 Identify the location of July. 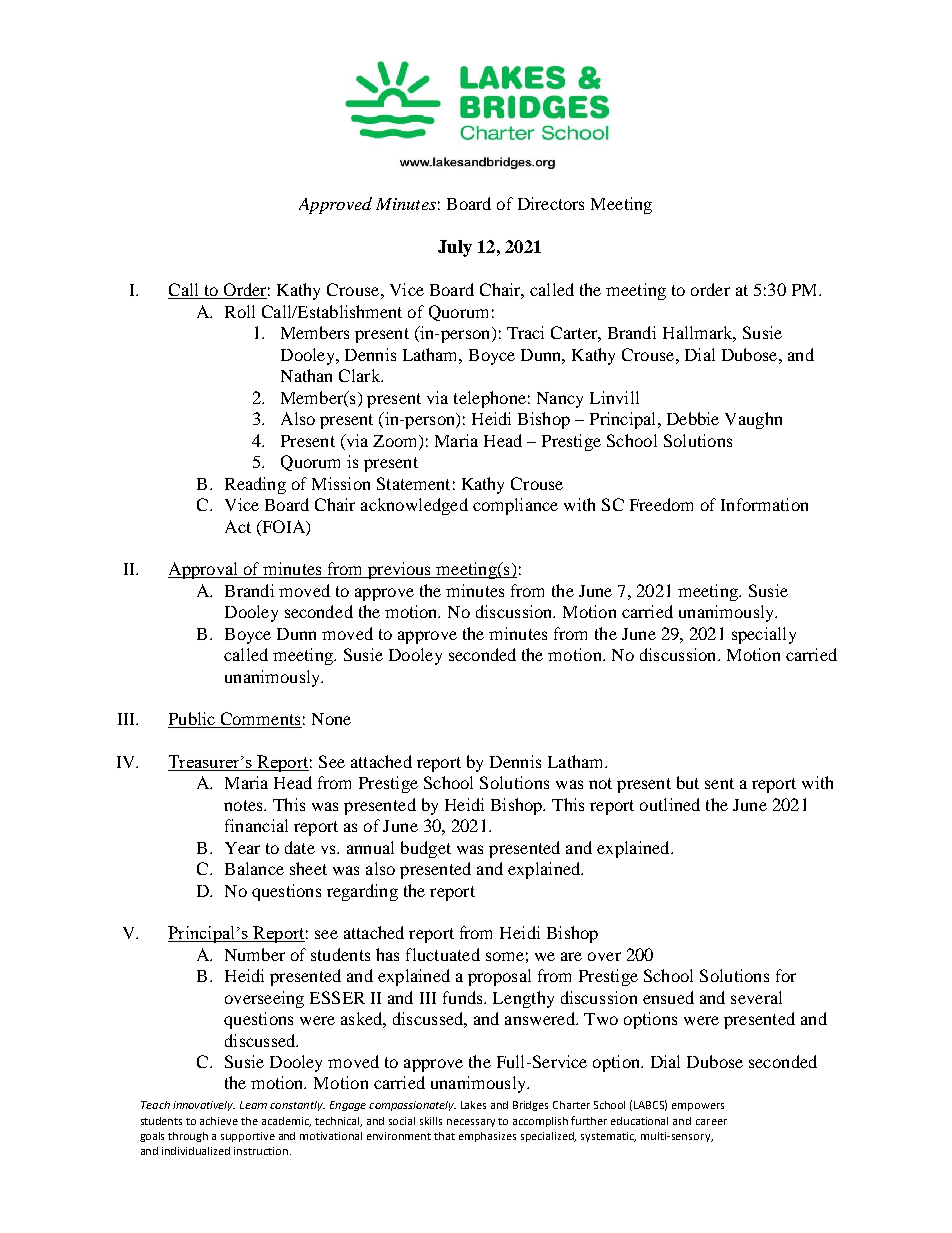
(455, 248).
